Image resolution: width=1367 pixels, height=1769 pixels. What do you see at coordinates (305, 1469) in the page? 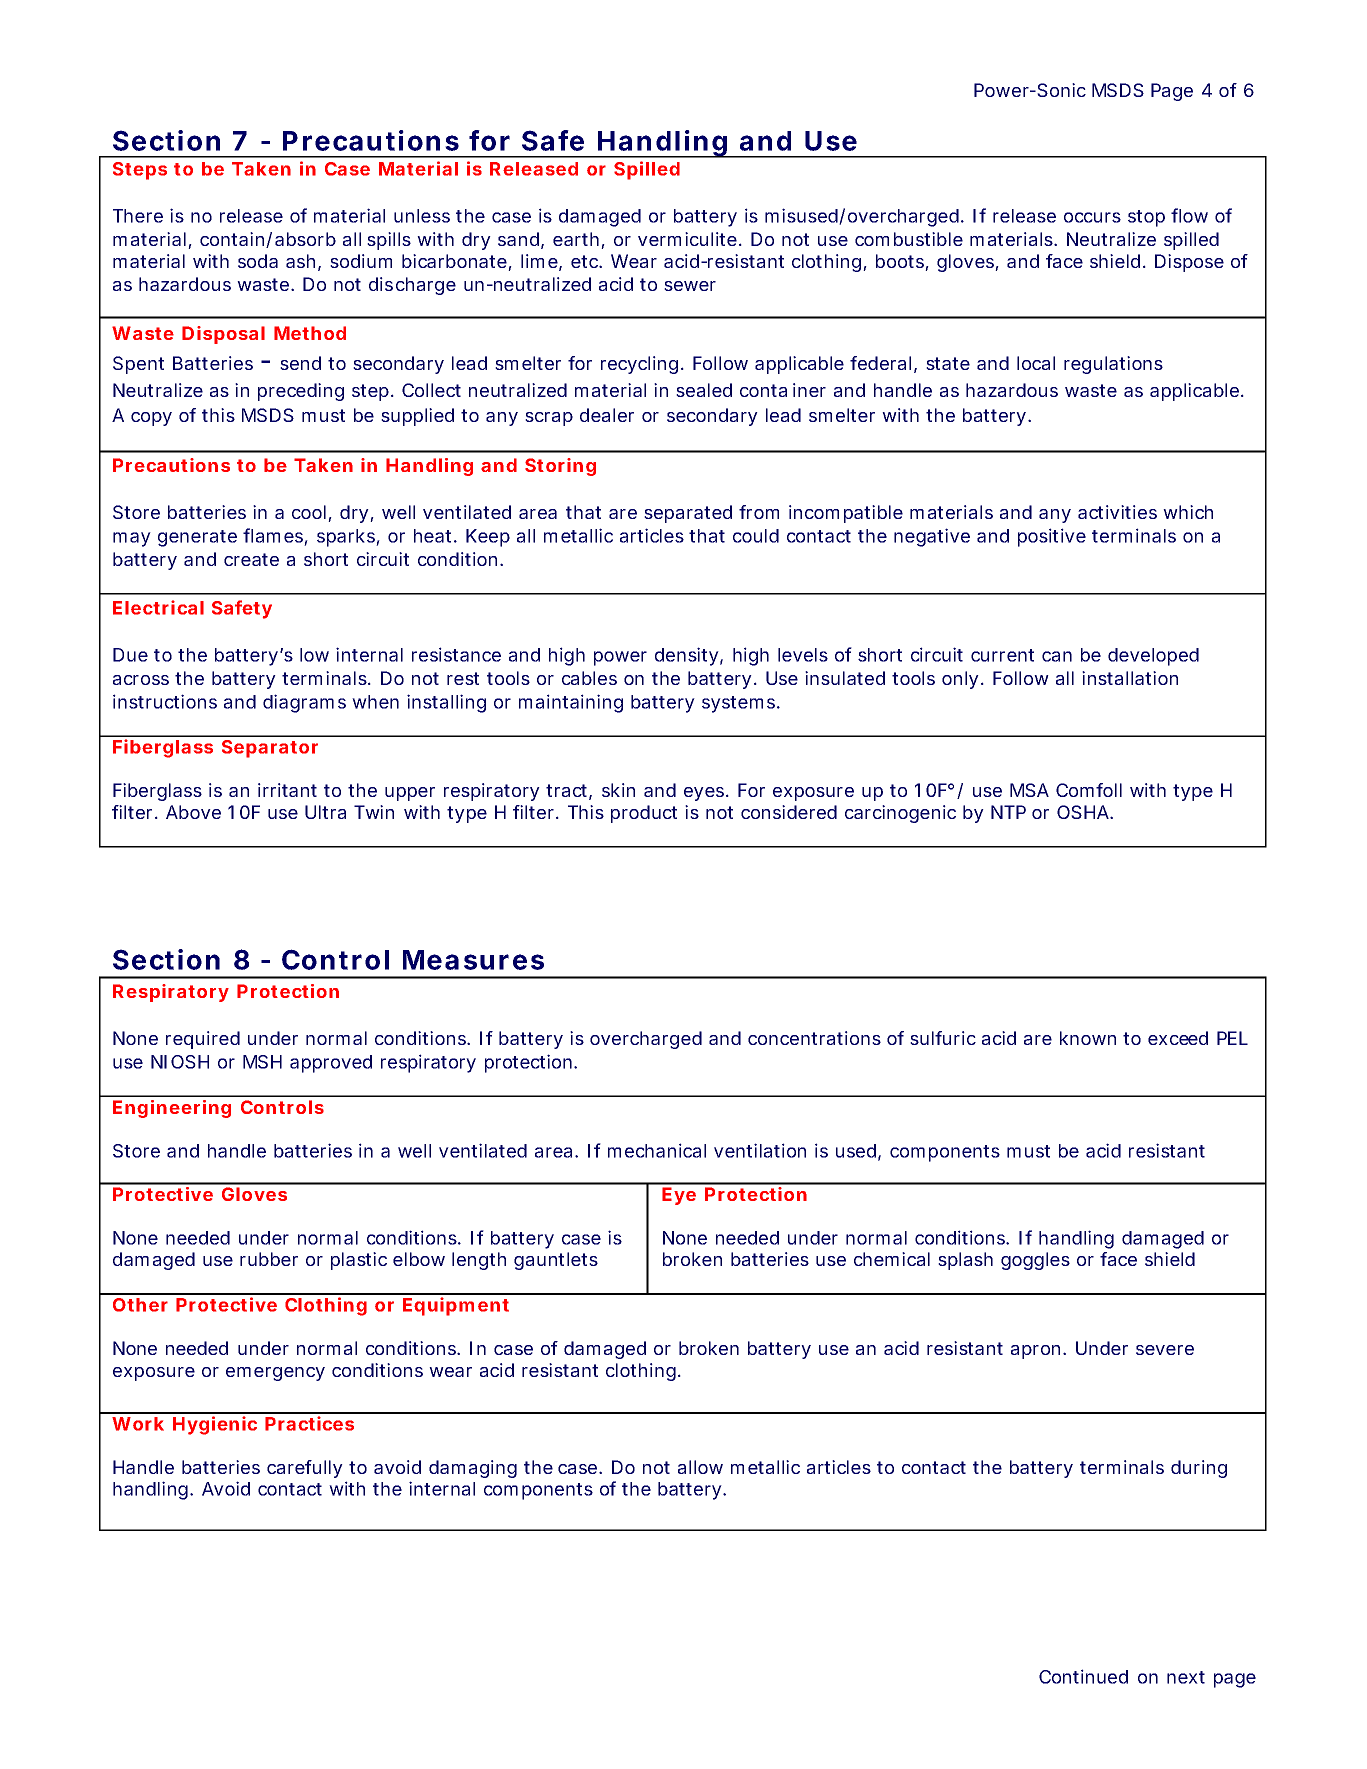
I see `carefully` at bounding box center [305, 1469].
